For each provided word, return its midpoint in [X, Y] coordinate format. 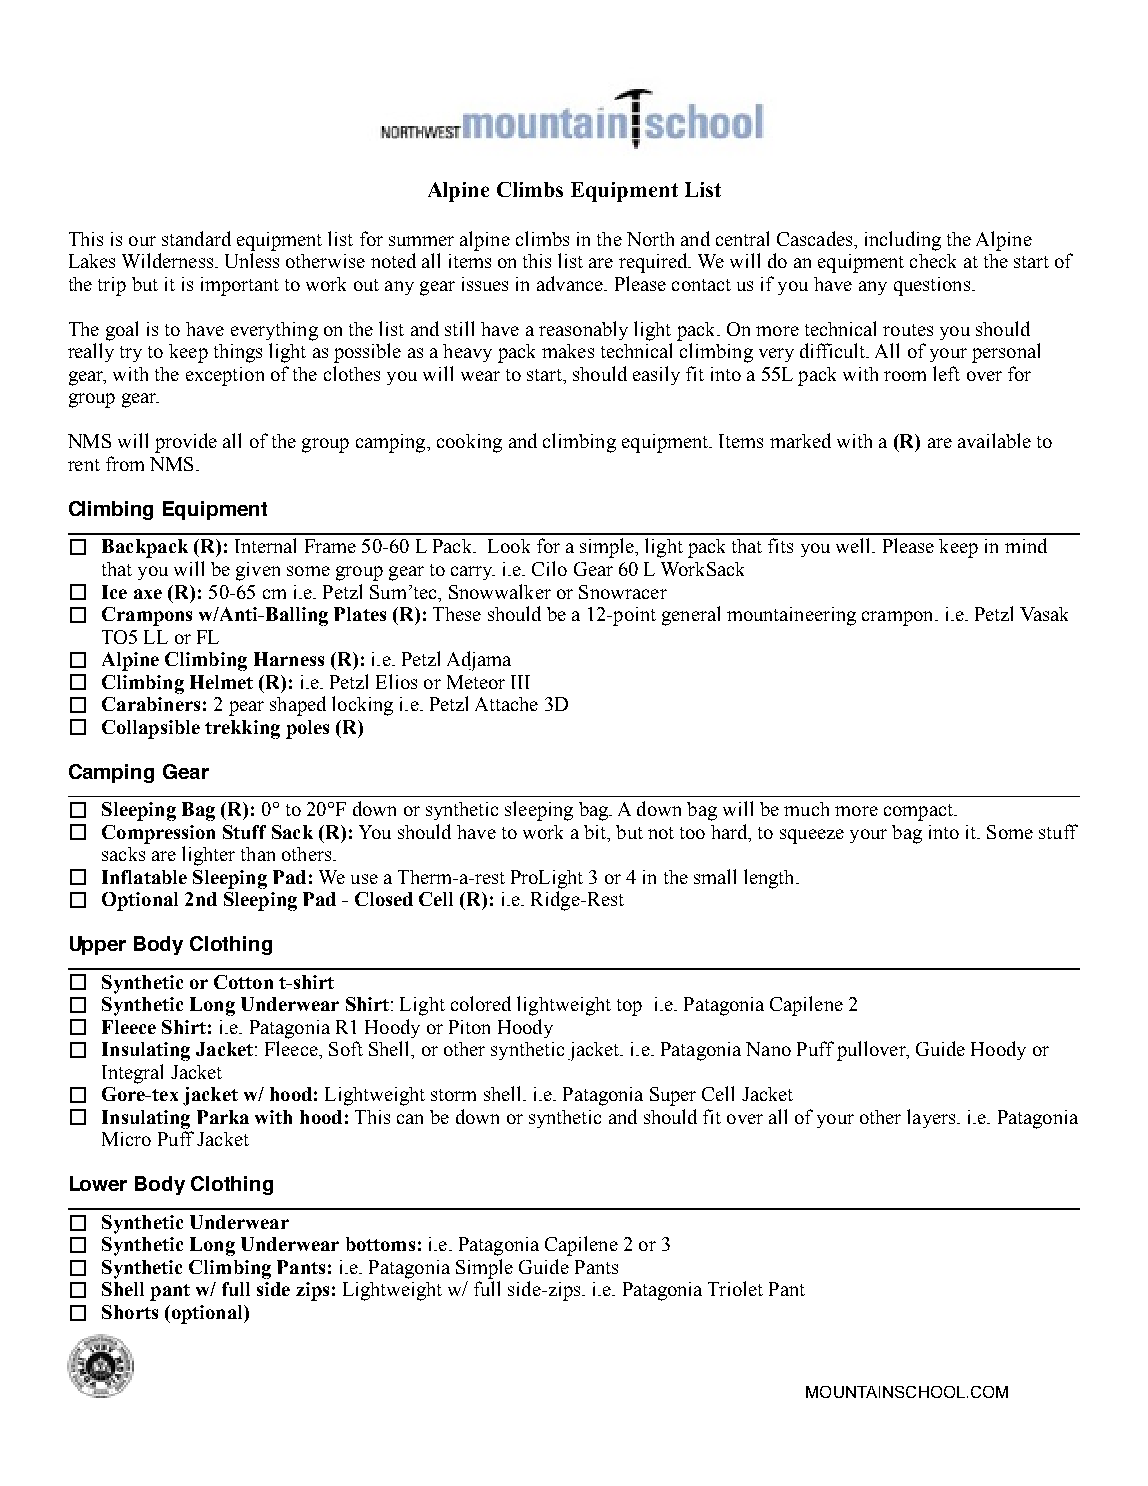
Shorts [130, 1312]
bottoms [380, 1244]
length [770, 879]
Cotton [243, 982]
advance [571, 283]
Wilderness [167, 260]
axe [148, 594]
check [933, 261]
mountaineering [791, 616]
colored [481, 1003]
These [457, 614]
